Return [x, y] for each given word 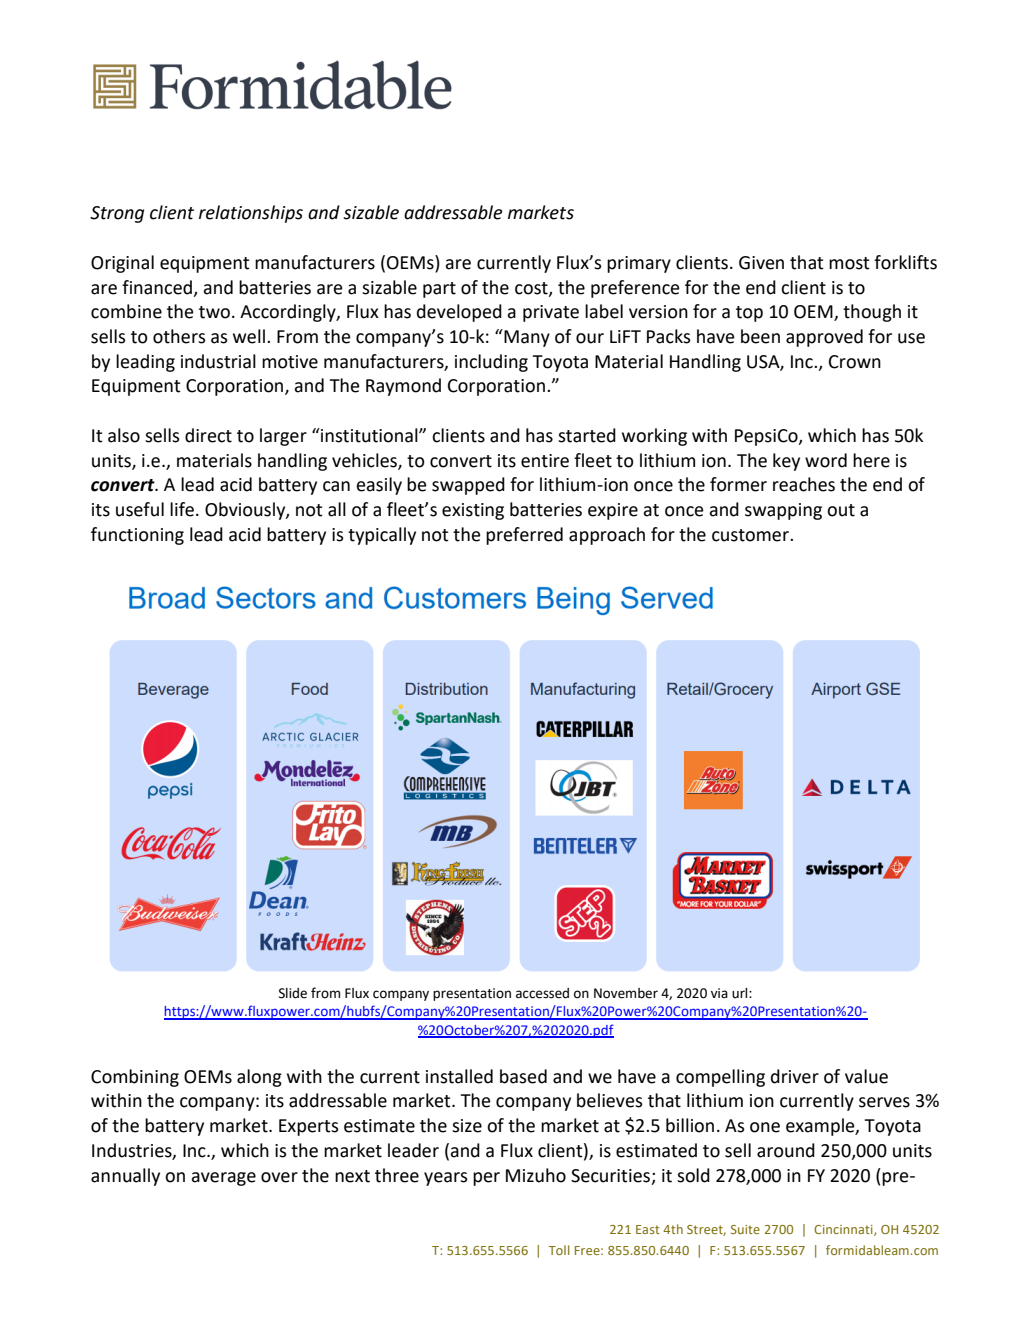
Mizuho [536, 1175]
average [223, 1179]
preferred [524, 536]
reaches [804, 484]
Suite [745, 1229]
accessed [542, 993]
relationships [251, 214]
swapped [468, 486]
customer [751, 535]
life [182, 509]
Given [761, 263]
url [741, 993]
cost [532, 289]
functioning [137, 536]
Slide [293, 993]
